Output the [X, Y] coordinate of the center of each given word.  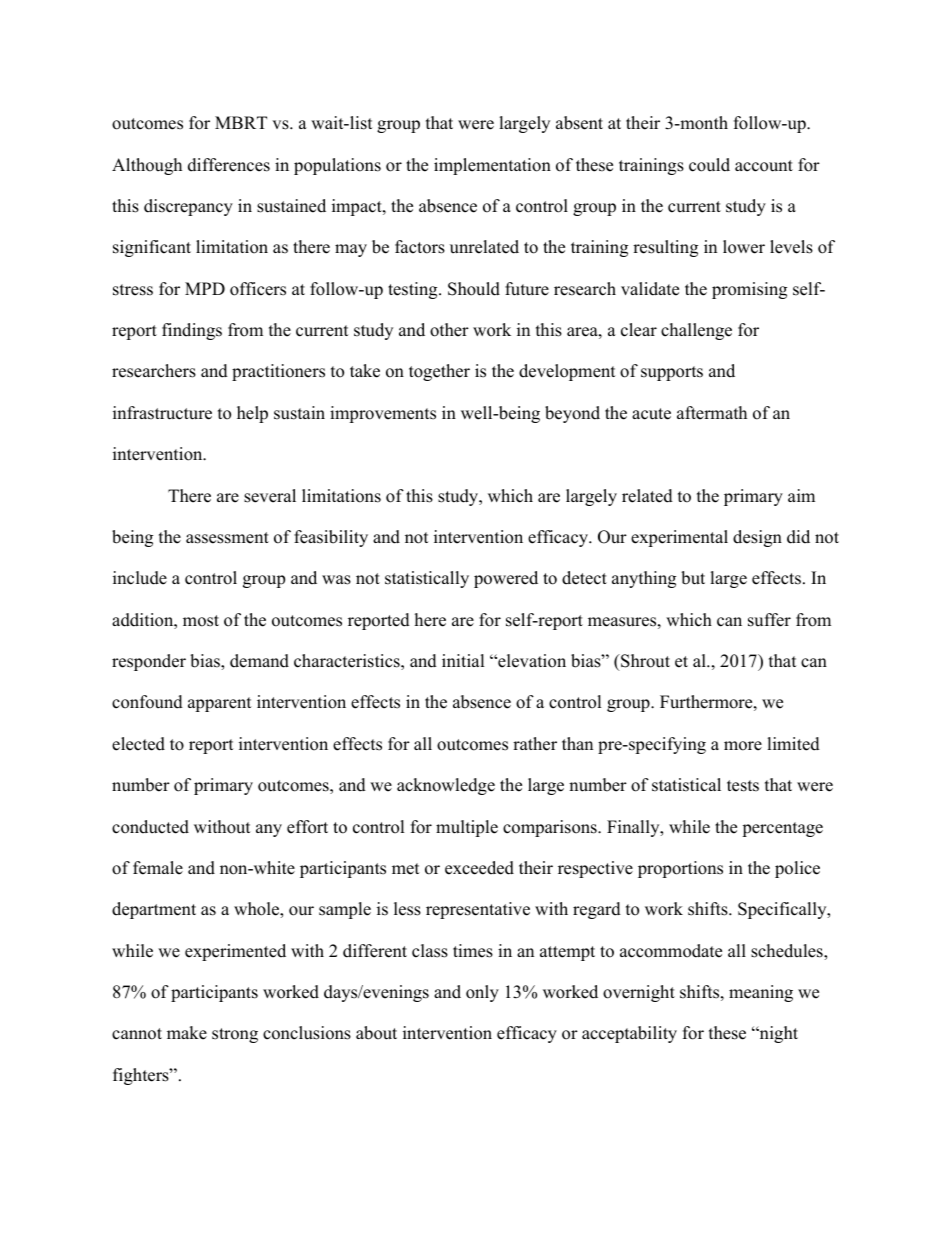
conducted [150, 827]
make [187, 1033]
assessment [227, 538]
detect [584, 578]
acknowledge [446, 786]
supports [672, 373]
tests [743, 786]
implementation [492, 166]
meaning [761, 993]
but [693, 578]
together [439, 372]
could [709, 165]
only [482, 993]
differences [229, 165]
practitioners [278, 372]
